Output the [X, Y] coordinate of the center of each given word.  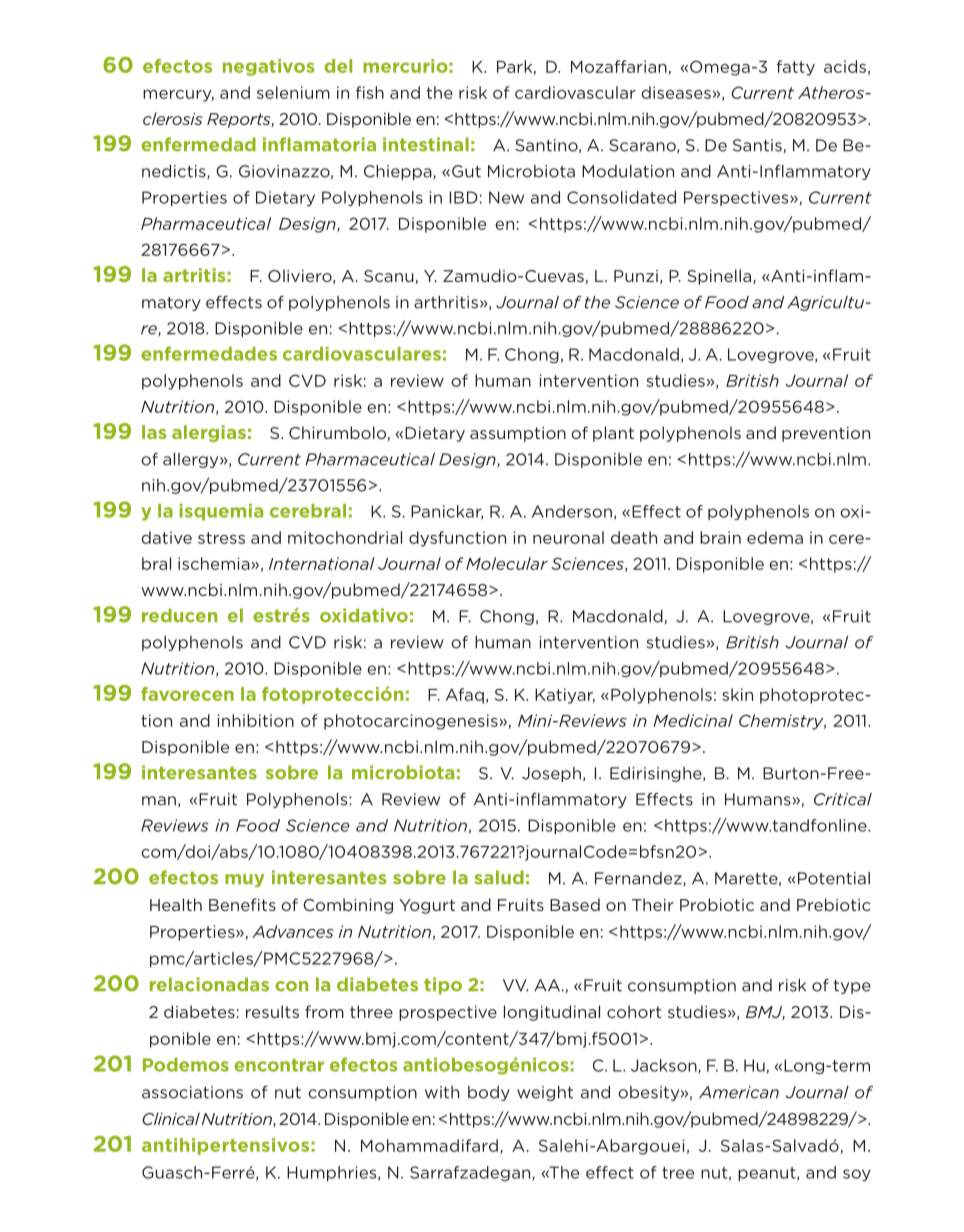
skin [737, 694]
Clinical [171, 1118]
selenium [293, 92]
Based [575, 904]
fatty [795, 68]
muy [245, 880]
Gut [466, 171]
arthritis [446, 302]
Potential [834, 878]
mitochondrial [345, 537]
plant [613, 434]
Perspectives [737, 198]
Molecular [507, 563]
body [489, 1093]
